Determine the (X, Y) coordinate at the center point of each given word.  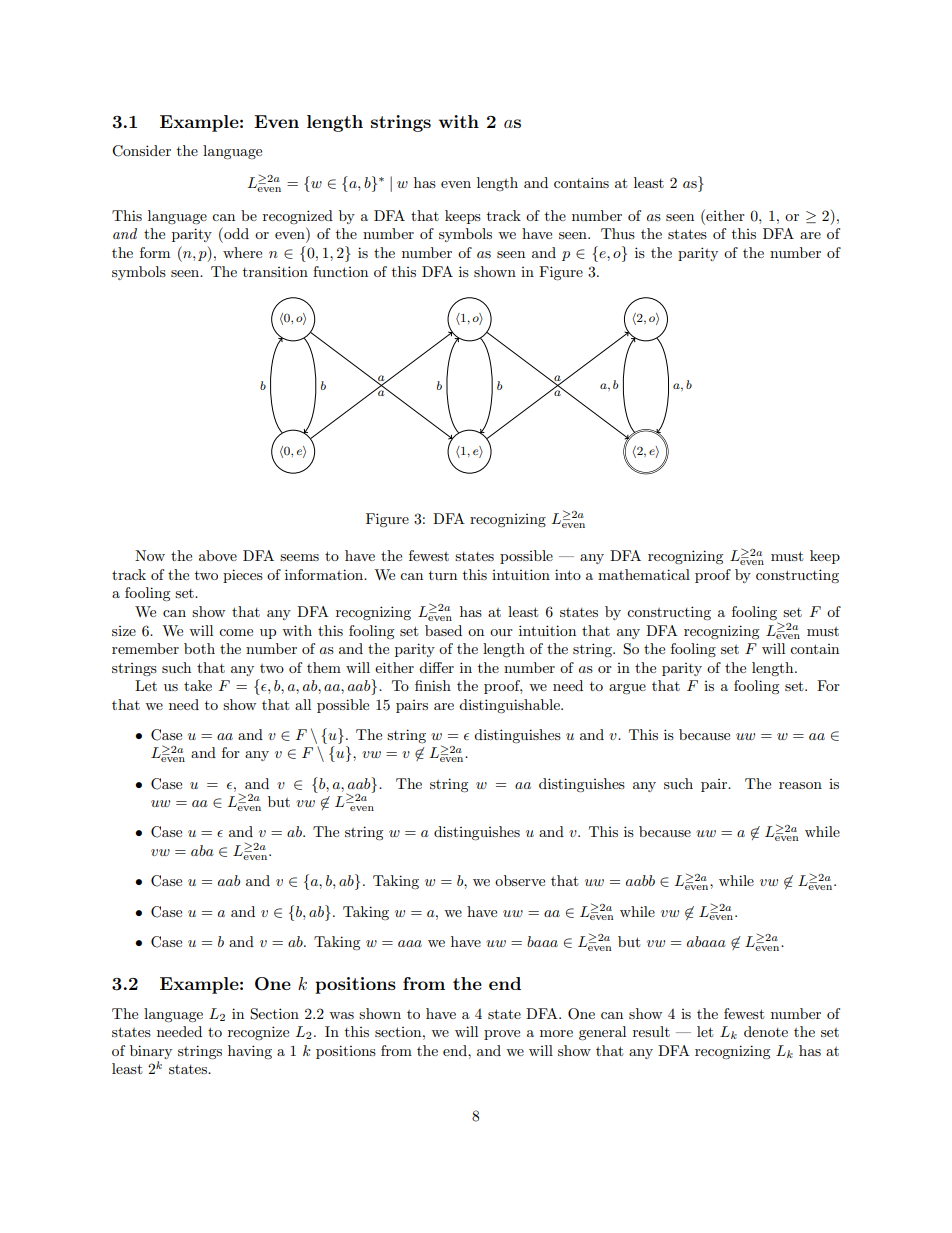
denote (766, 1031)
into (568, 574)
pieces (243, 576)
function (340, 271)
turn (443, 575)
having (250, 1052)
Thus (618, 233)
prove (502, 1035)
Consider (141, 151)
